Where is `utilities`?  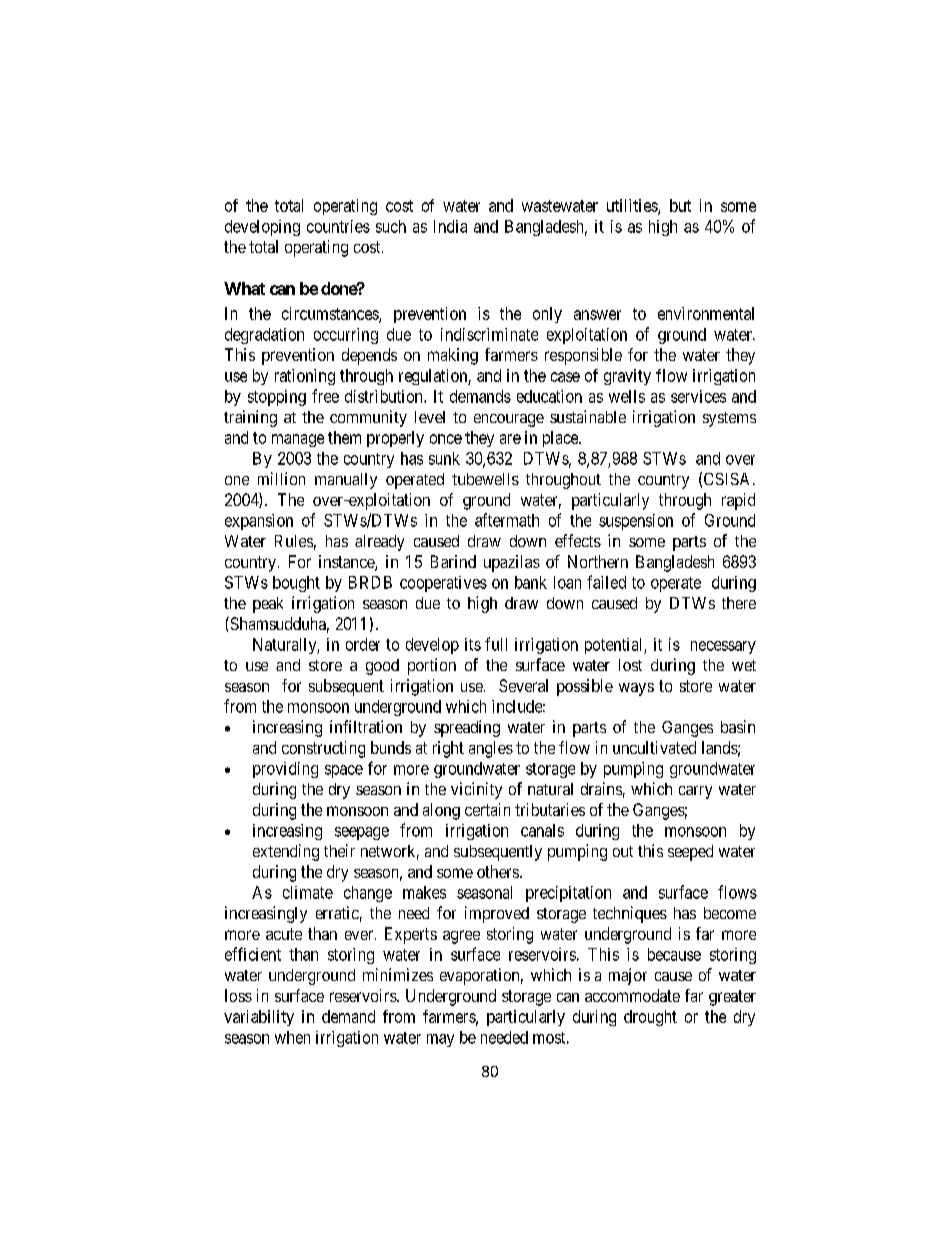 utilities is located at coordinates (633, 206).
